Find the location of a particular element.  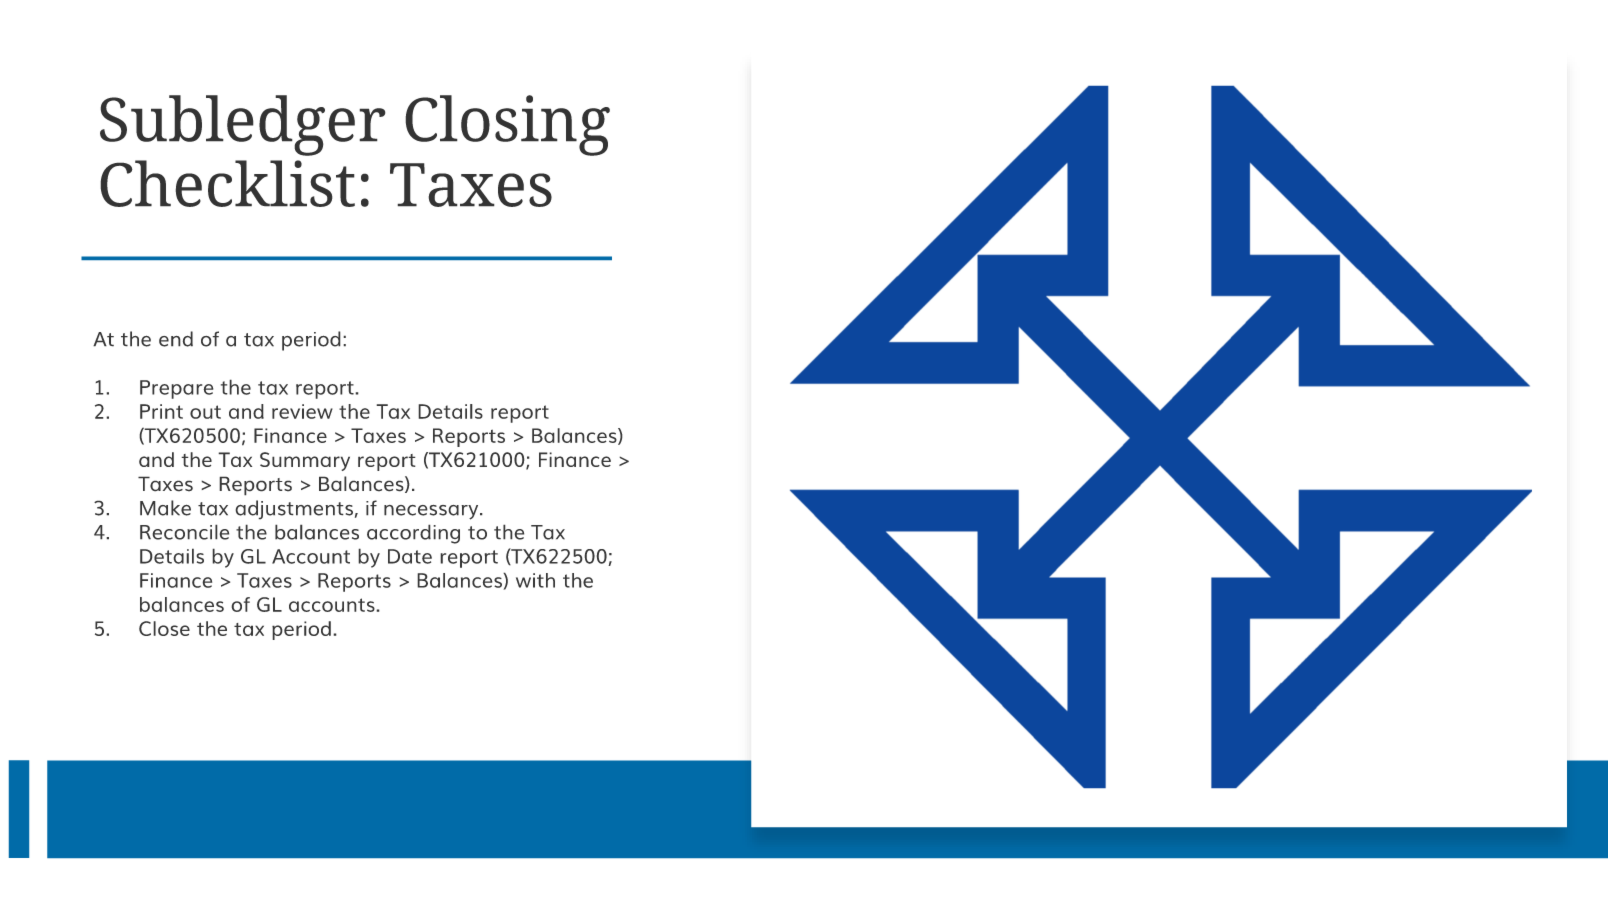

end is located at coordinates (176, 339).
